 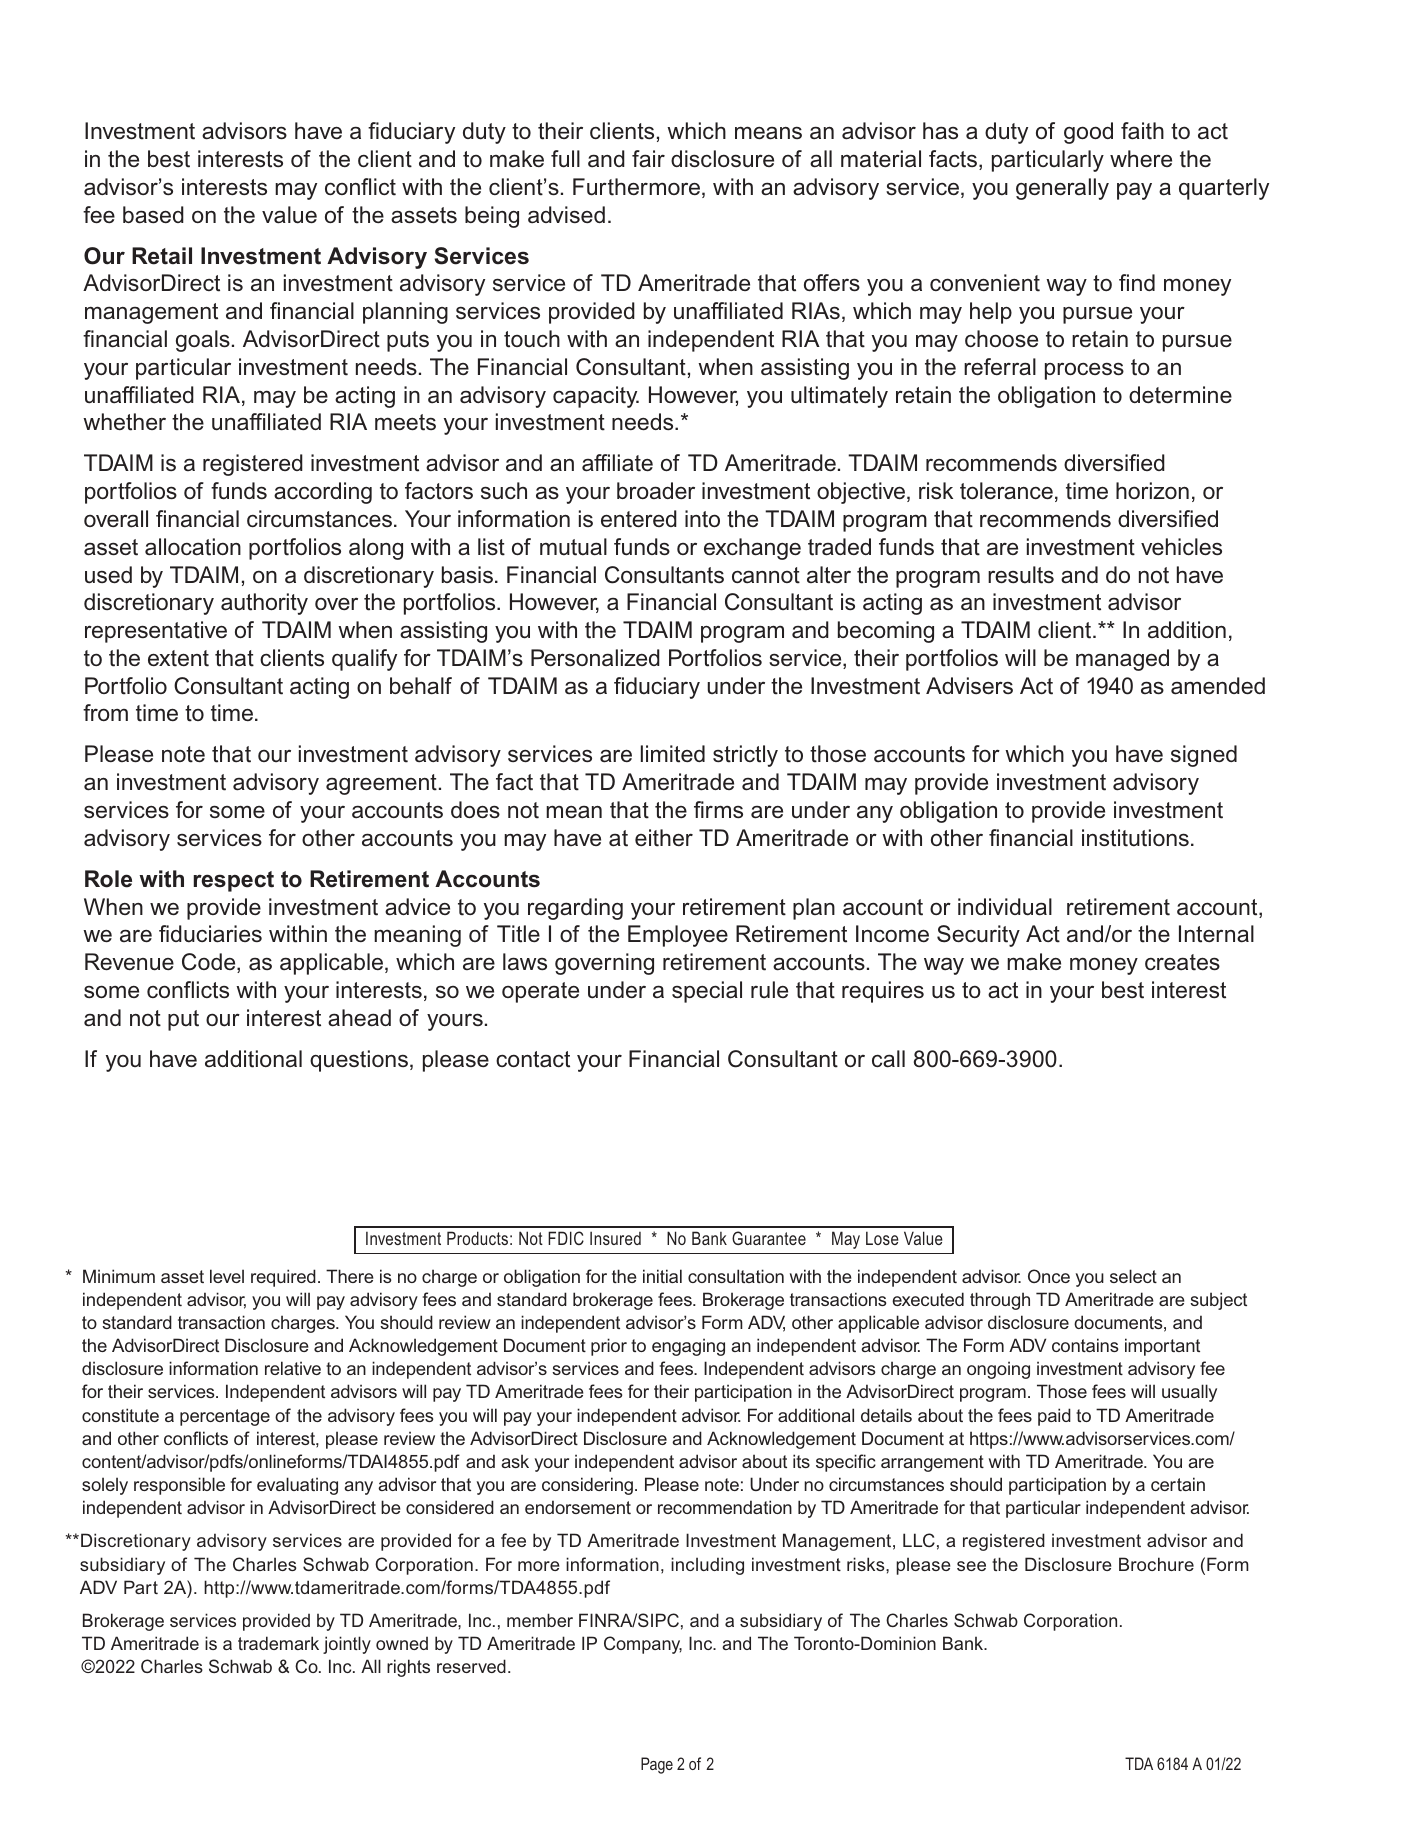 What do you see at coordinates (648, 159) in the screenshot?
I see `fair` at bounding box center [648, 159].
